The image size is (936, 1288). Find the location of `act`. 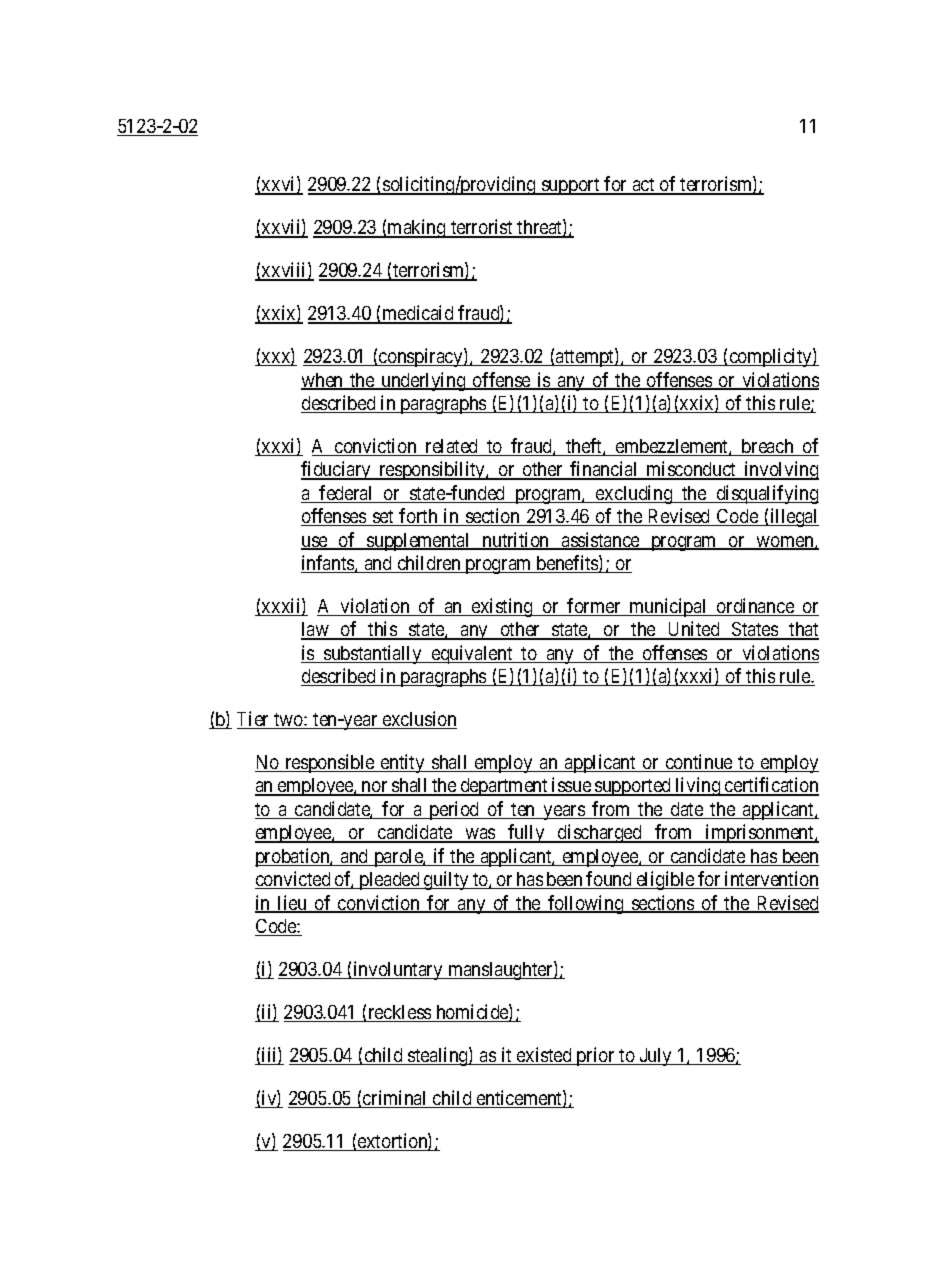

act is located at coordinates (643, 186).
